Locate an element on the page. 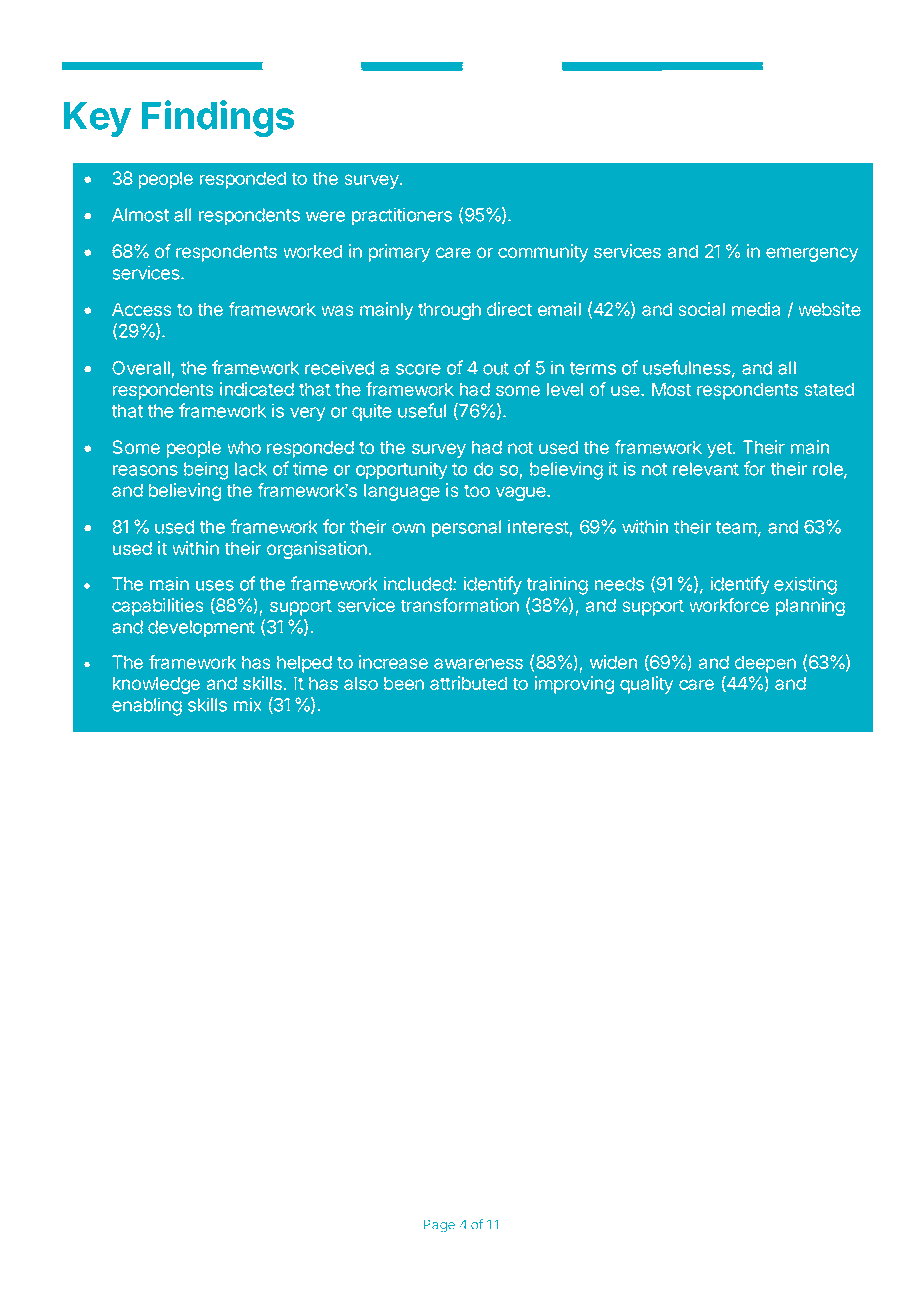 The image size is (924, 1309). been is located at coordinates (404, 683).
